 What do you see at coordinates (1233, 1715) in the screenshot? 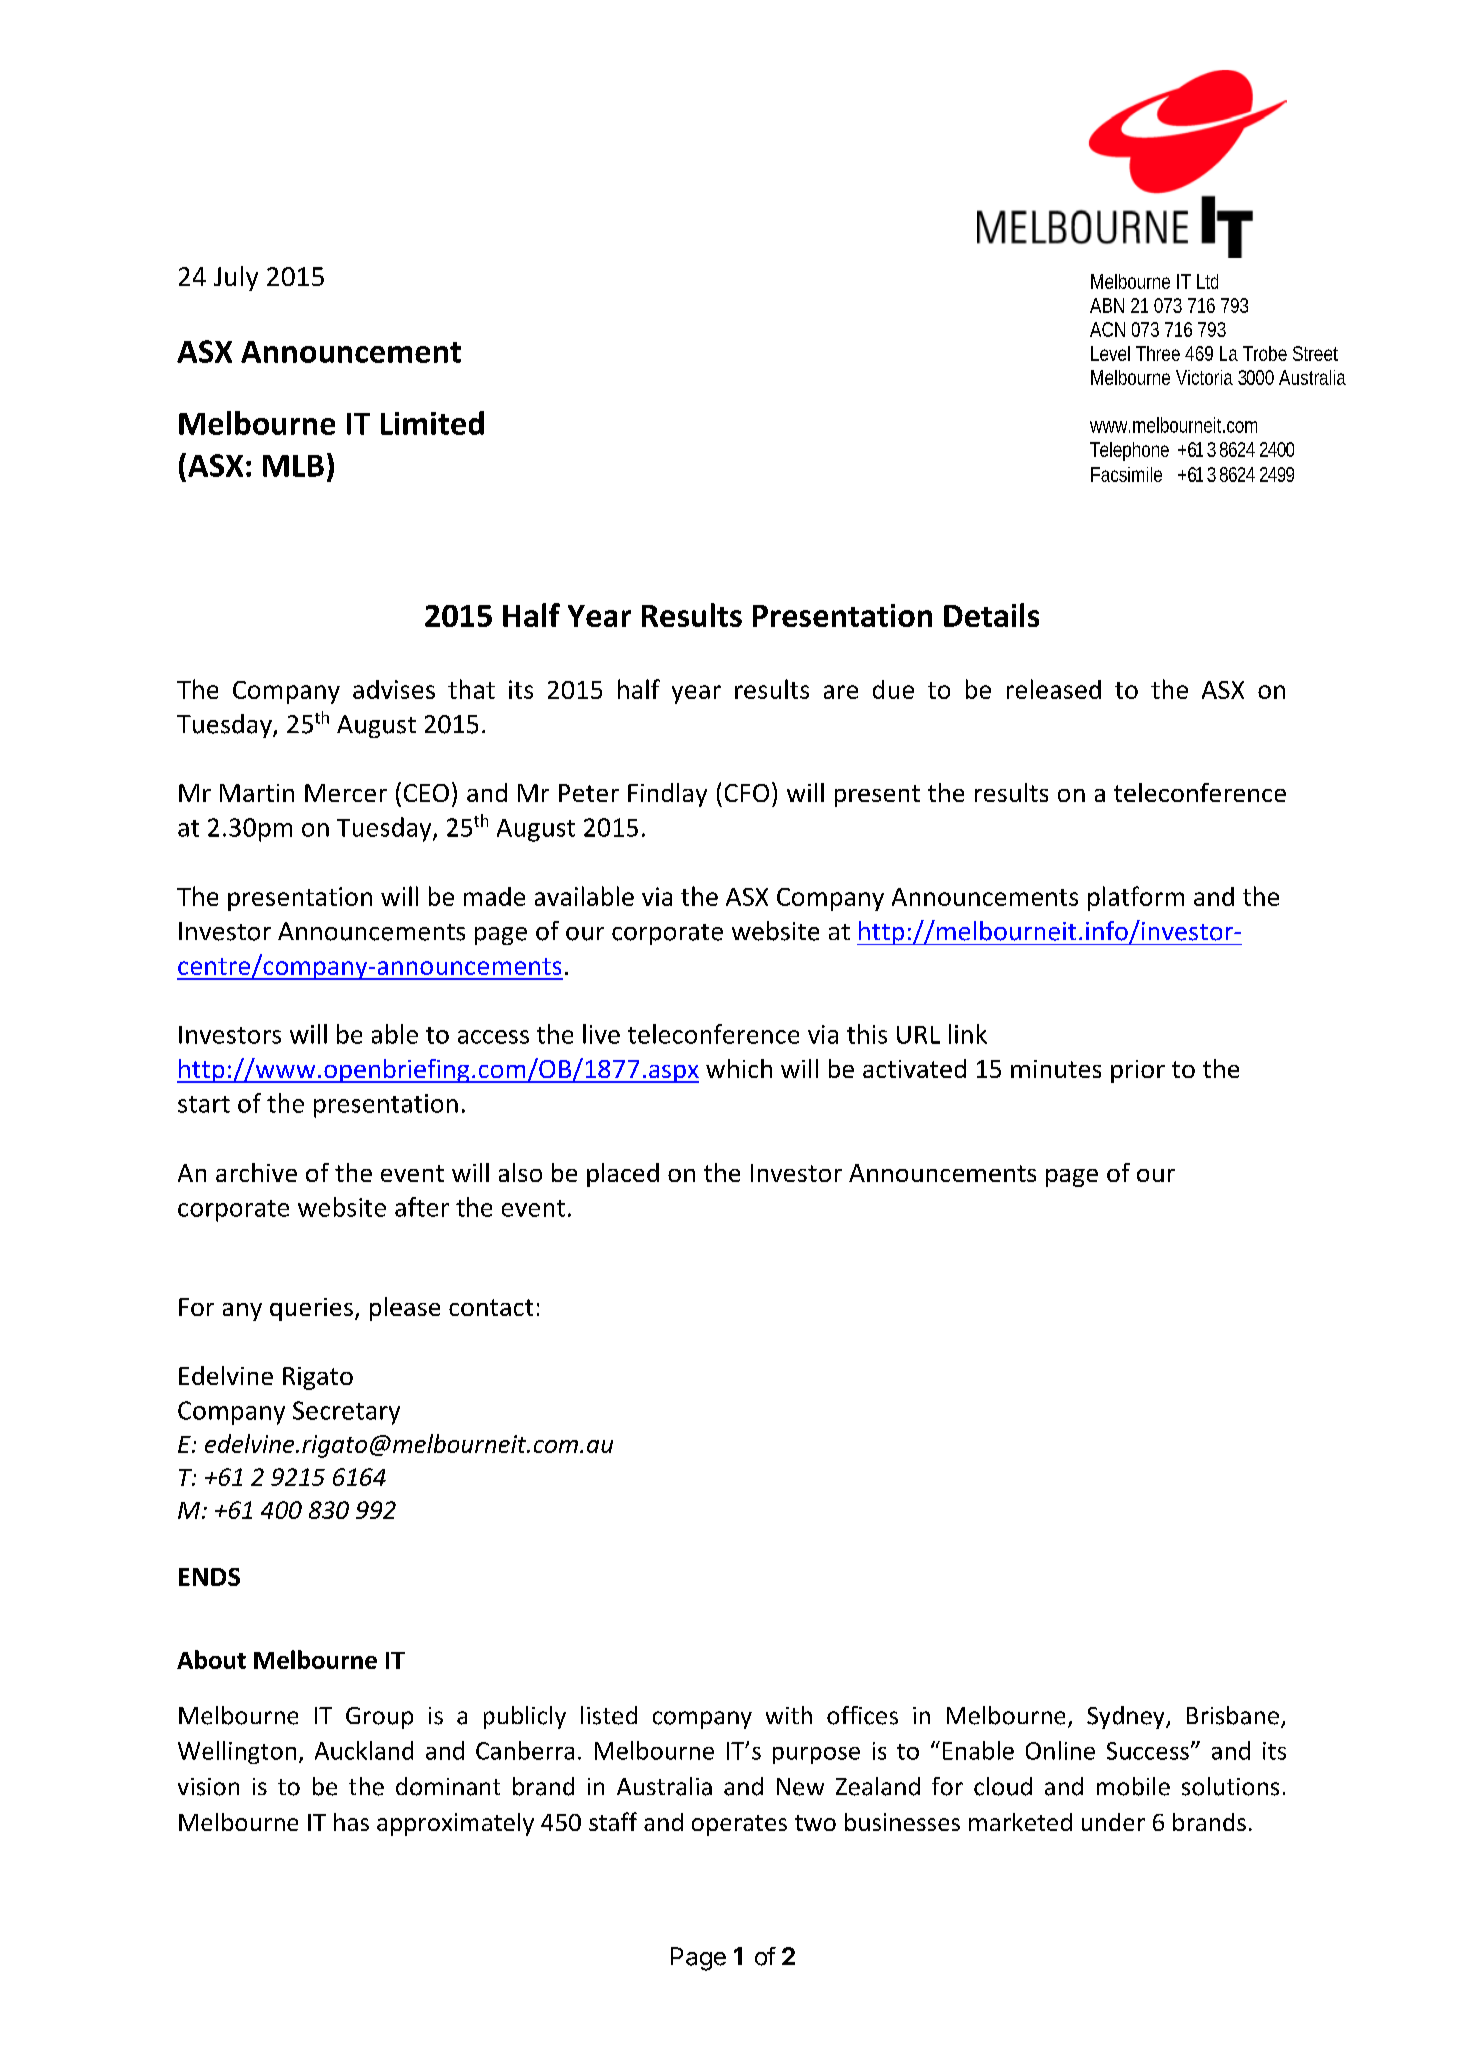
I see `Brisbane` at bounding box center [1233, 1715].
